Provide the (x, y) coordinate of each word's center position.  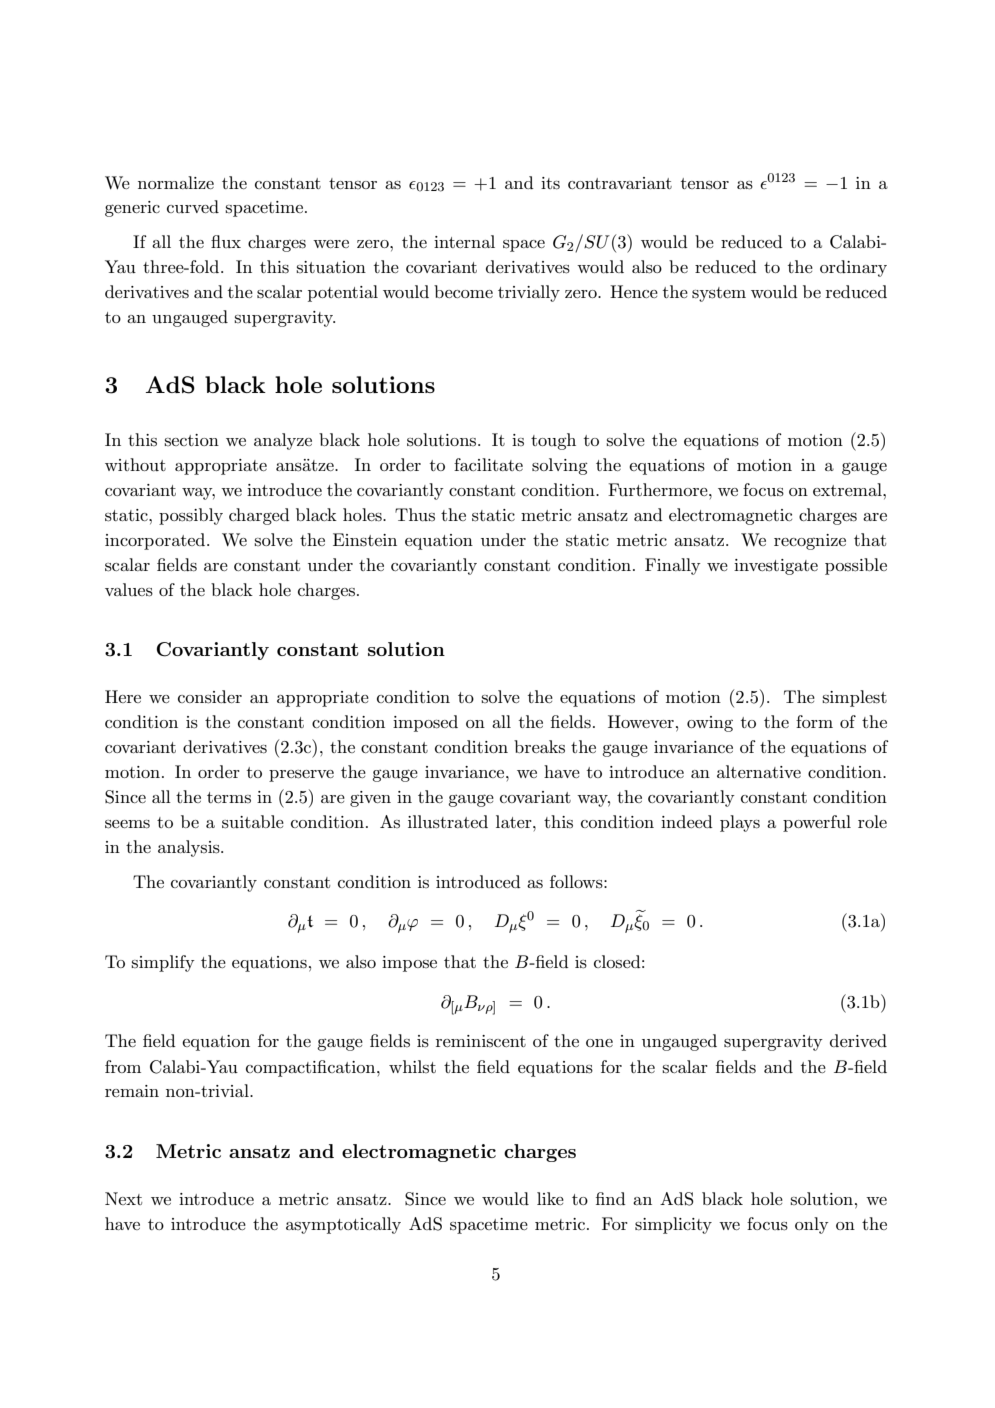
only (812, 1225)
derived (858, 1040)
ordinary (853, 268)
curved (193, 206)
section (191, 440)
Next (123, 1198)
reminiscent (481, 1041)
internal (464, 241)
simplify (163, 963)
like (550, 1198)
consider (210, 697)
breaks (539, 746)
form (814, 721)
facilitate (488, 464)
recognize (810, 542)
